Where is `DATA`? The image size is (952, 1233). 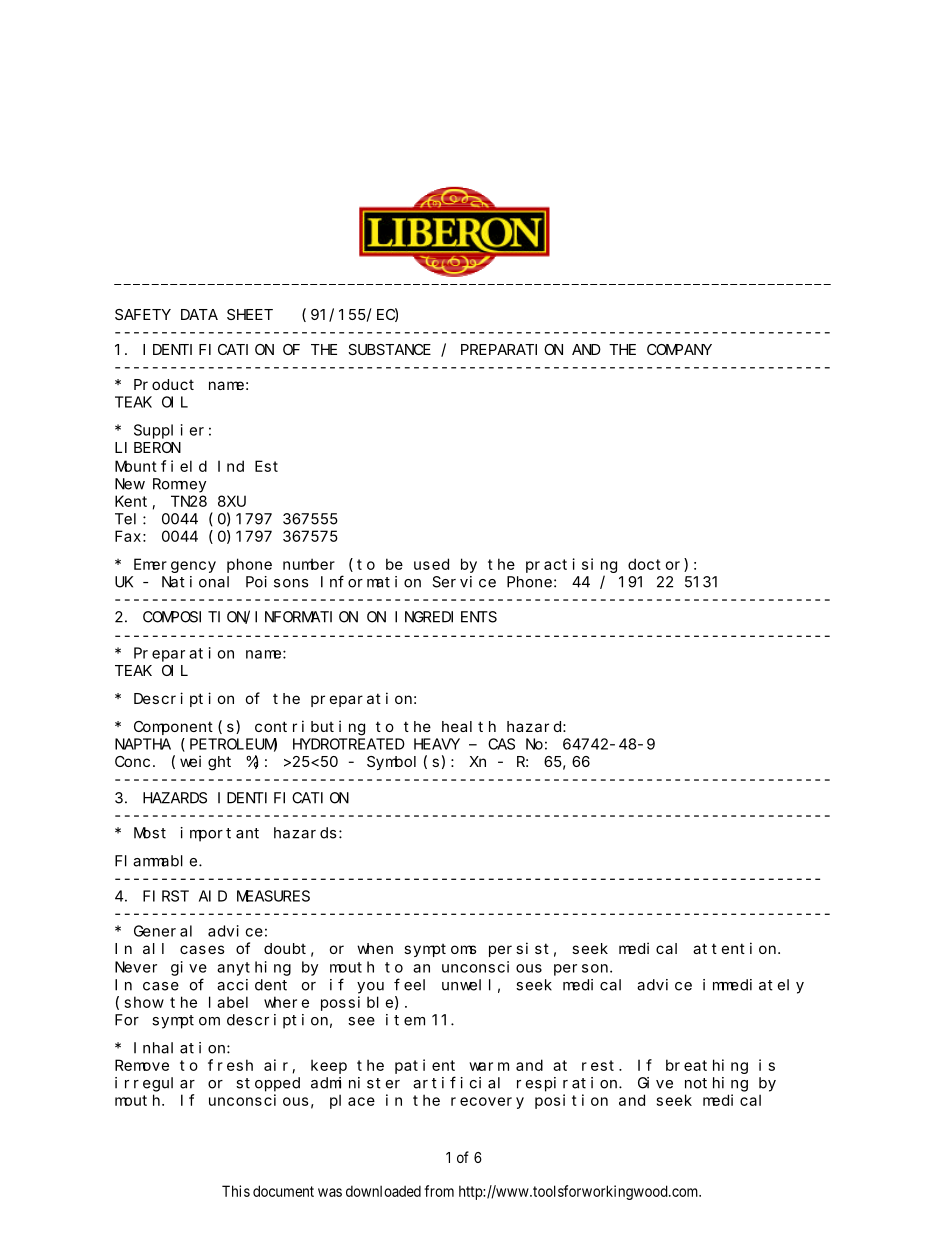 DATA is located at coordinates (199, 314).
